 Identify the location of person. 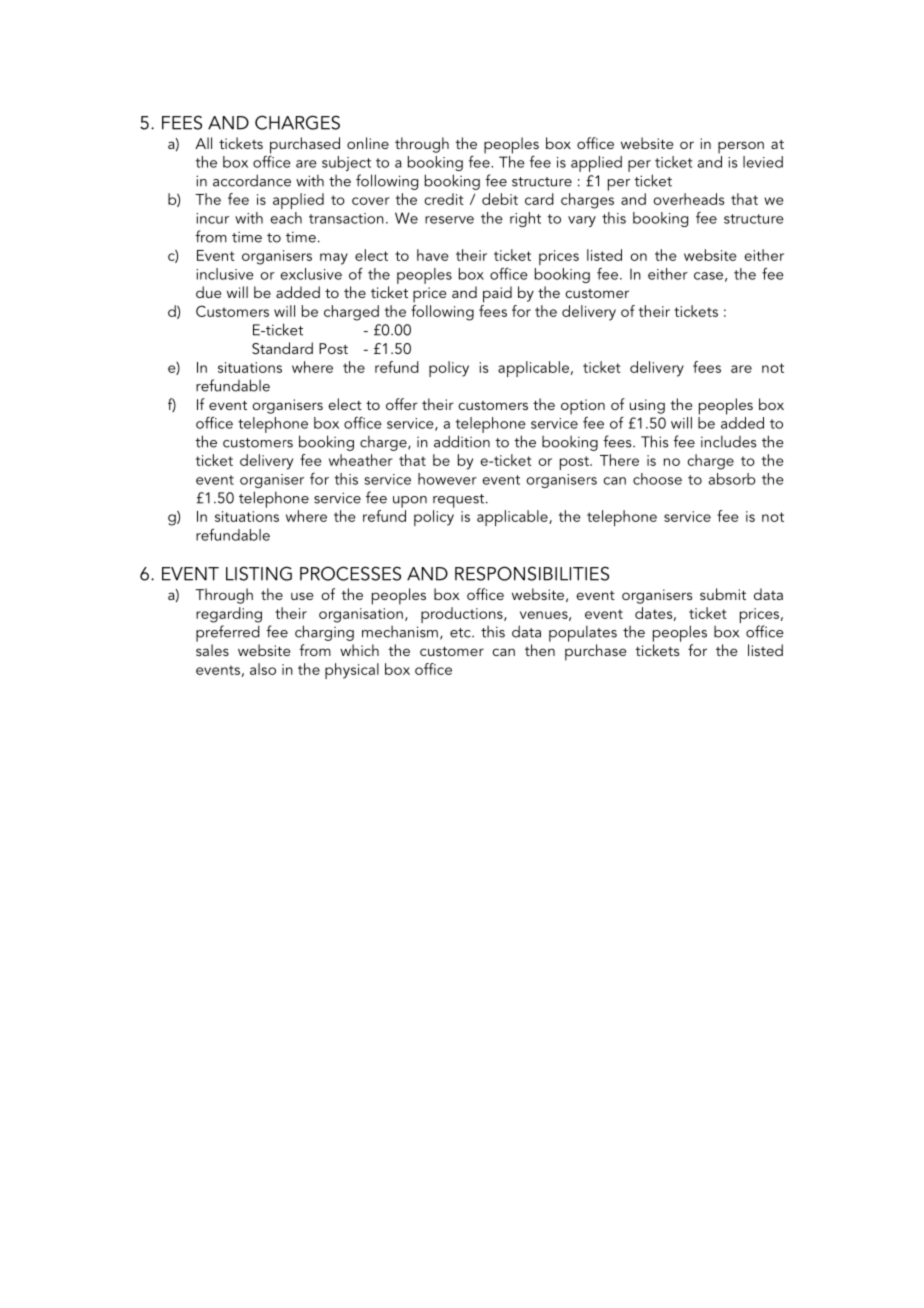
(741, 147).
